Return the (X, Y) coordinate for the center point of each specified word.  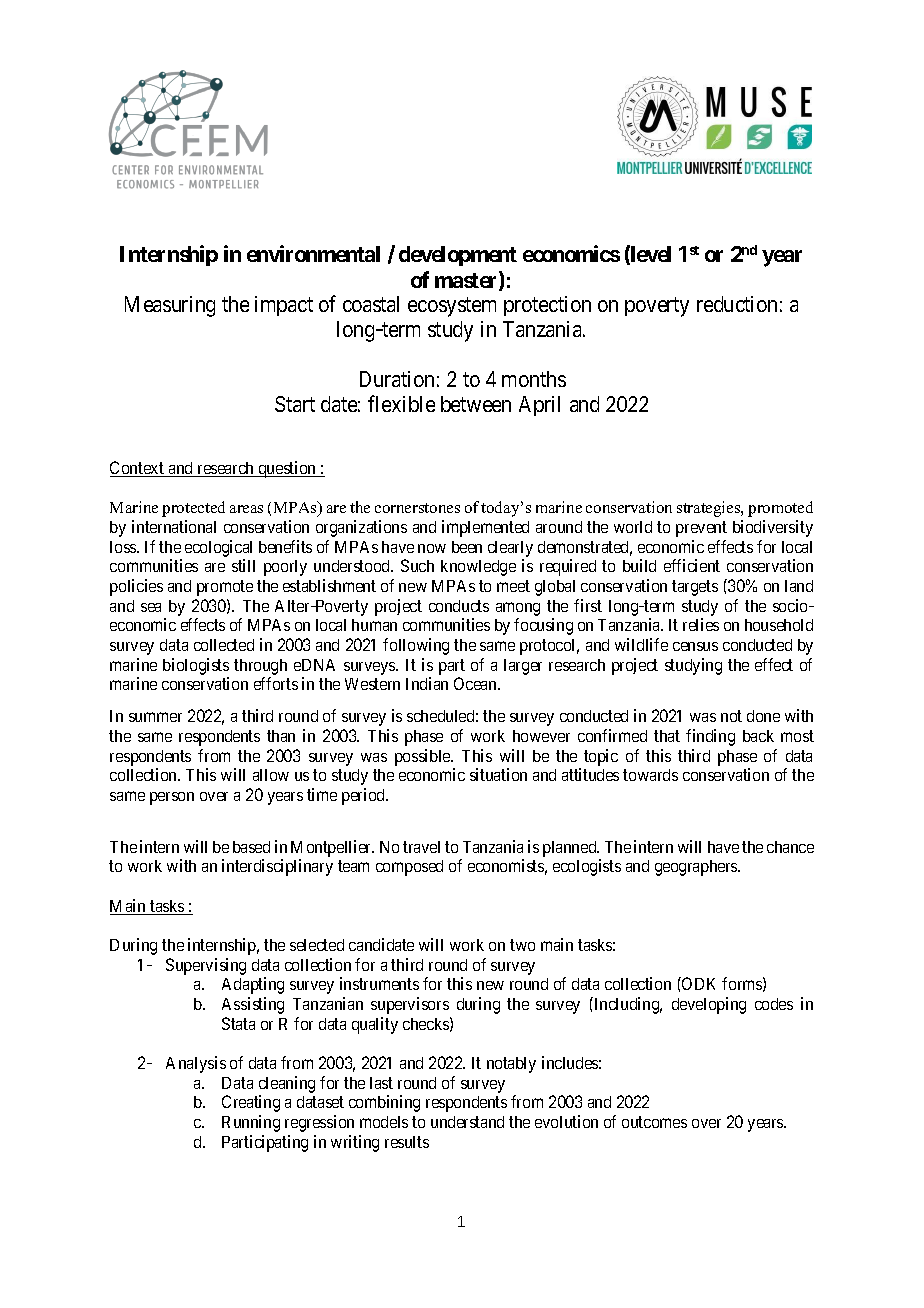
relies (701, 624)
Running (251, 1123)
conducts (459, 606)
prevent (701, 529)
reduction (737, 304)
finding (710, 737)
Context (138, 469)
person (172, 798)
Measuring (170, 306)
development (458, 256)
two (522, 945)
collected (224, 645)
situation (498, 774)
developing (709, 1005)
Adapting (253, 985)
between (476, 404)
